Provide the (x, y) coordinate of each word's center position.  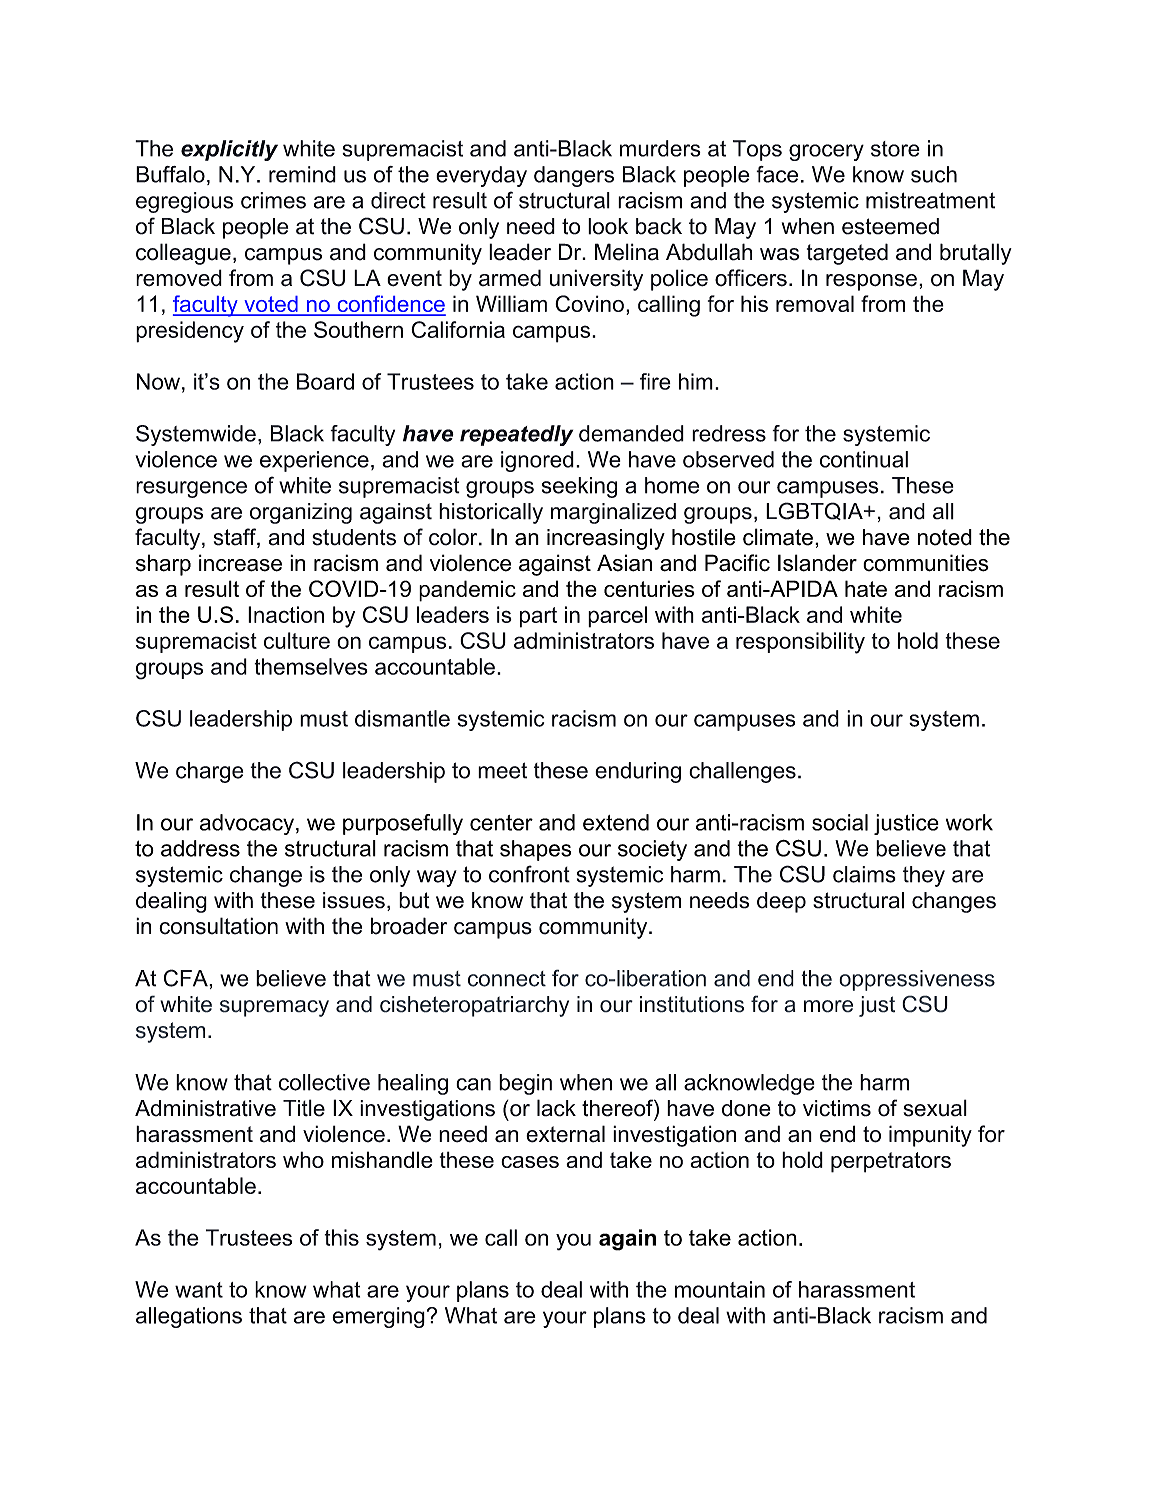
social (840, 822)
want (199, 1290)
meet (502, 770)
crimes (273, 200)
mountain (720, 1289)
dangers (574, 176)
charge (209, 772)
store (895, 149)
